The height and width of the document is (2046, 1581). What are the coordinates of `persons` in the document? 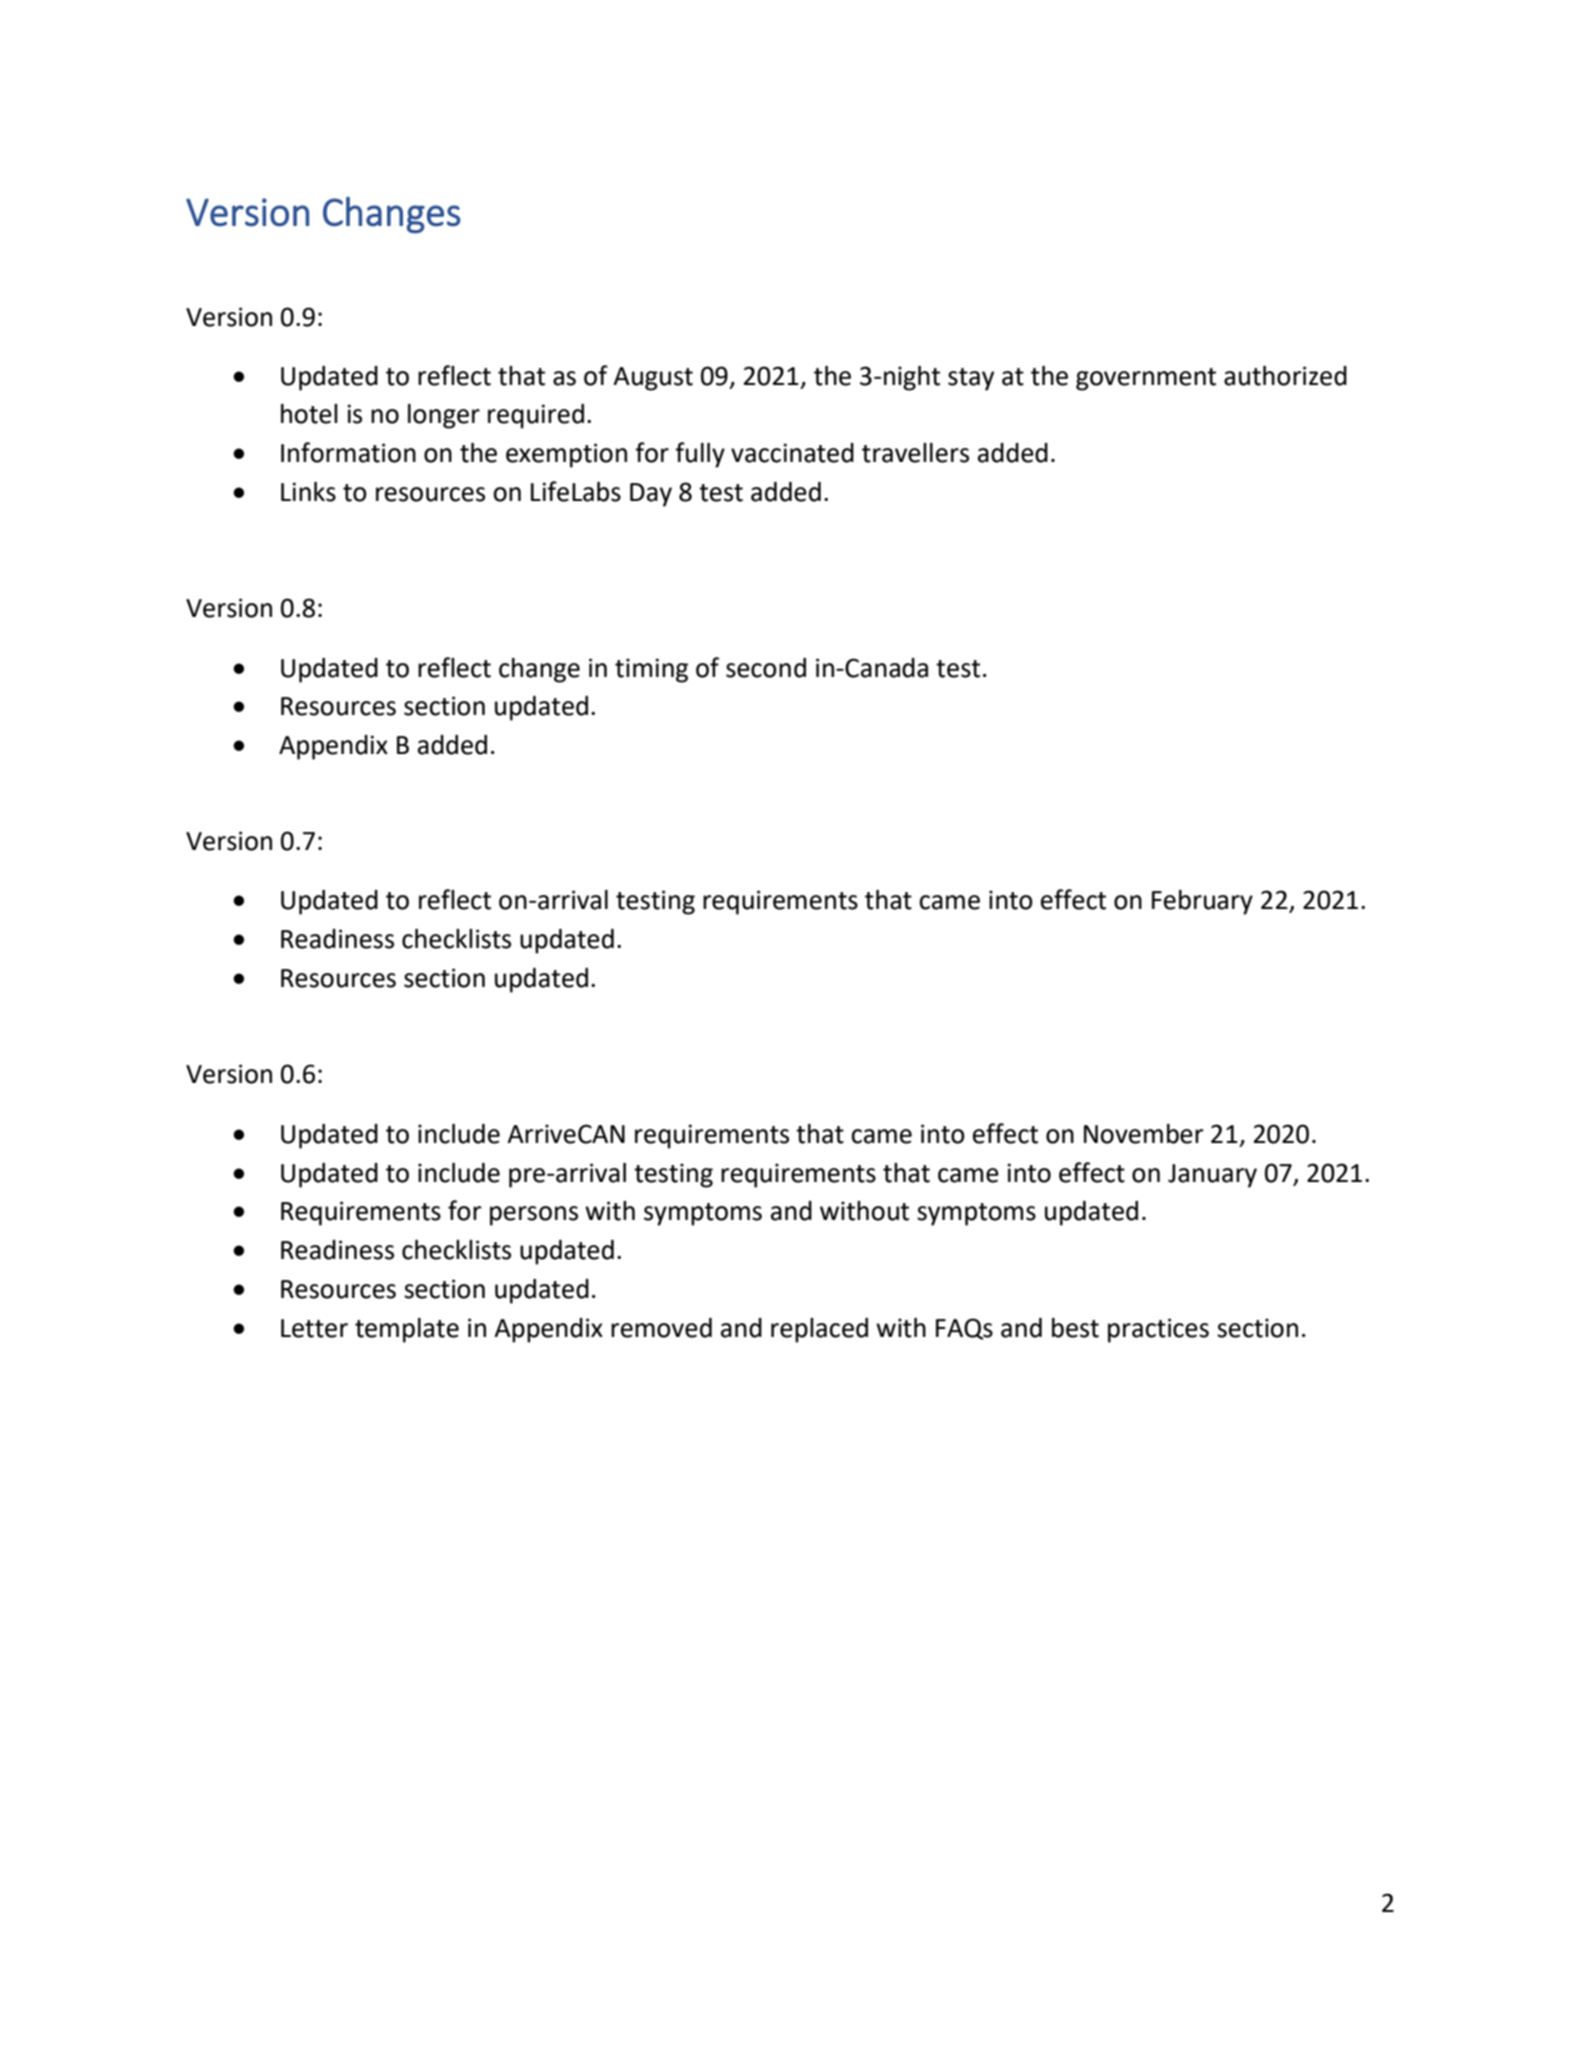 It's located at (534, 1216).
